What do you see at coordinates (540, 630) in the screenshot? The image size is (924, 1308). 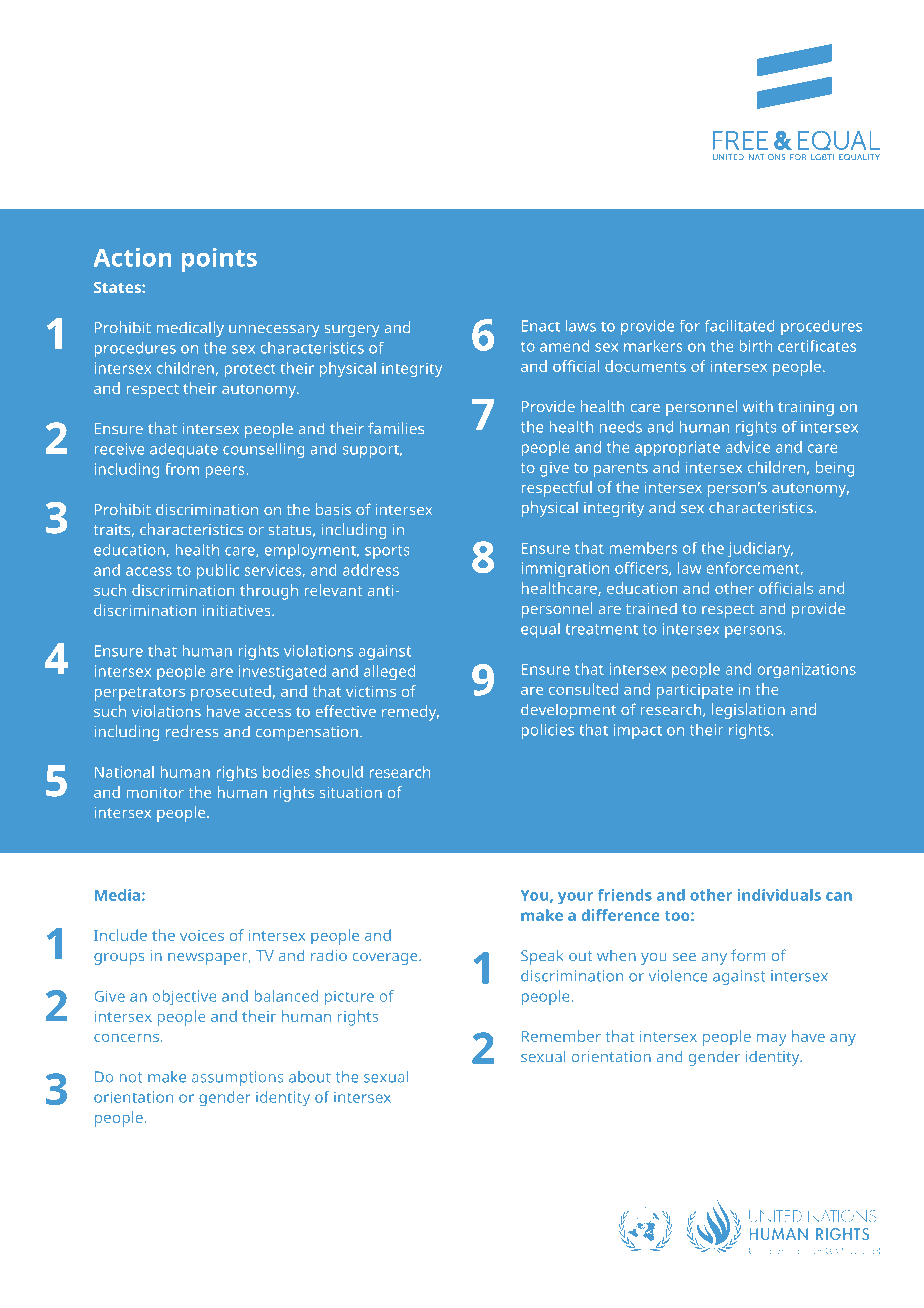 I see `equal` at bounding box center [540, 630].
